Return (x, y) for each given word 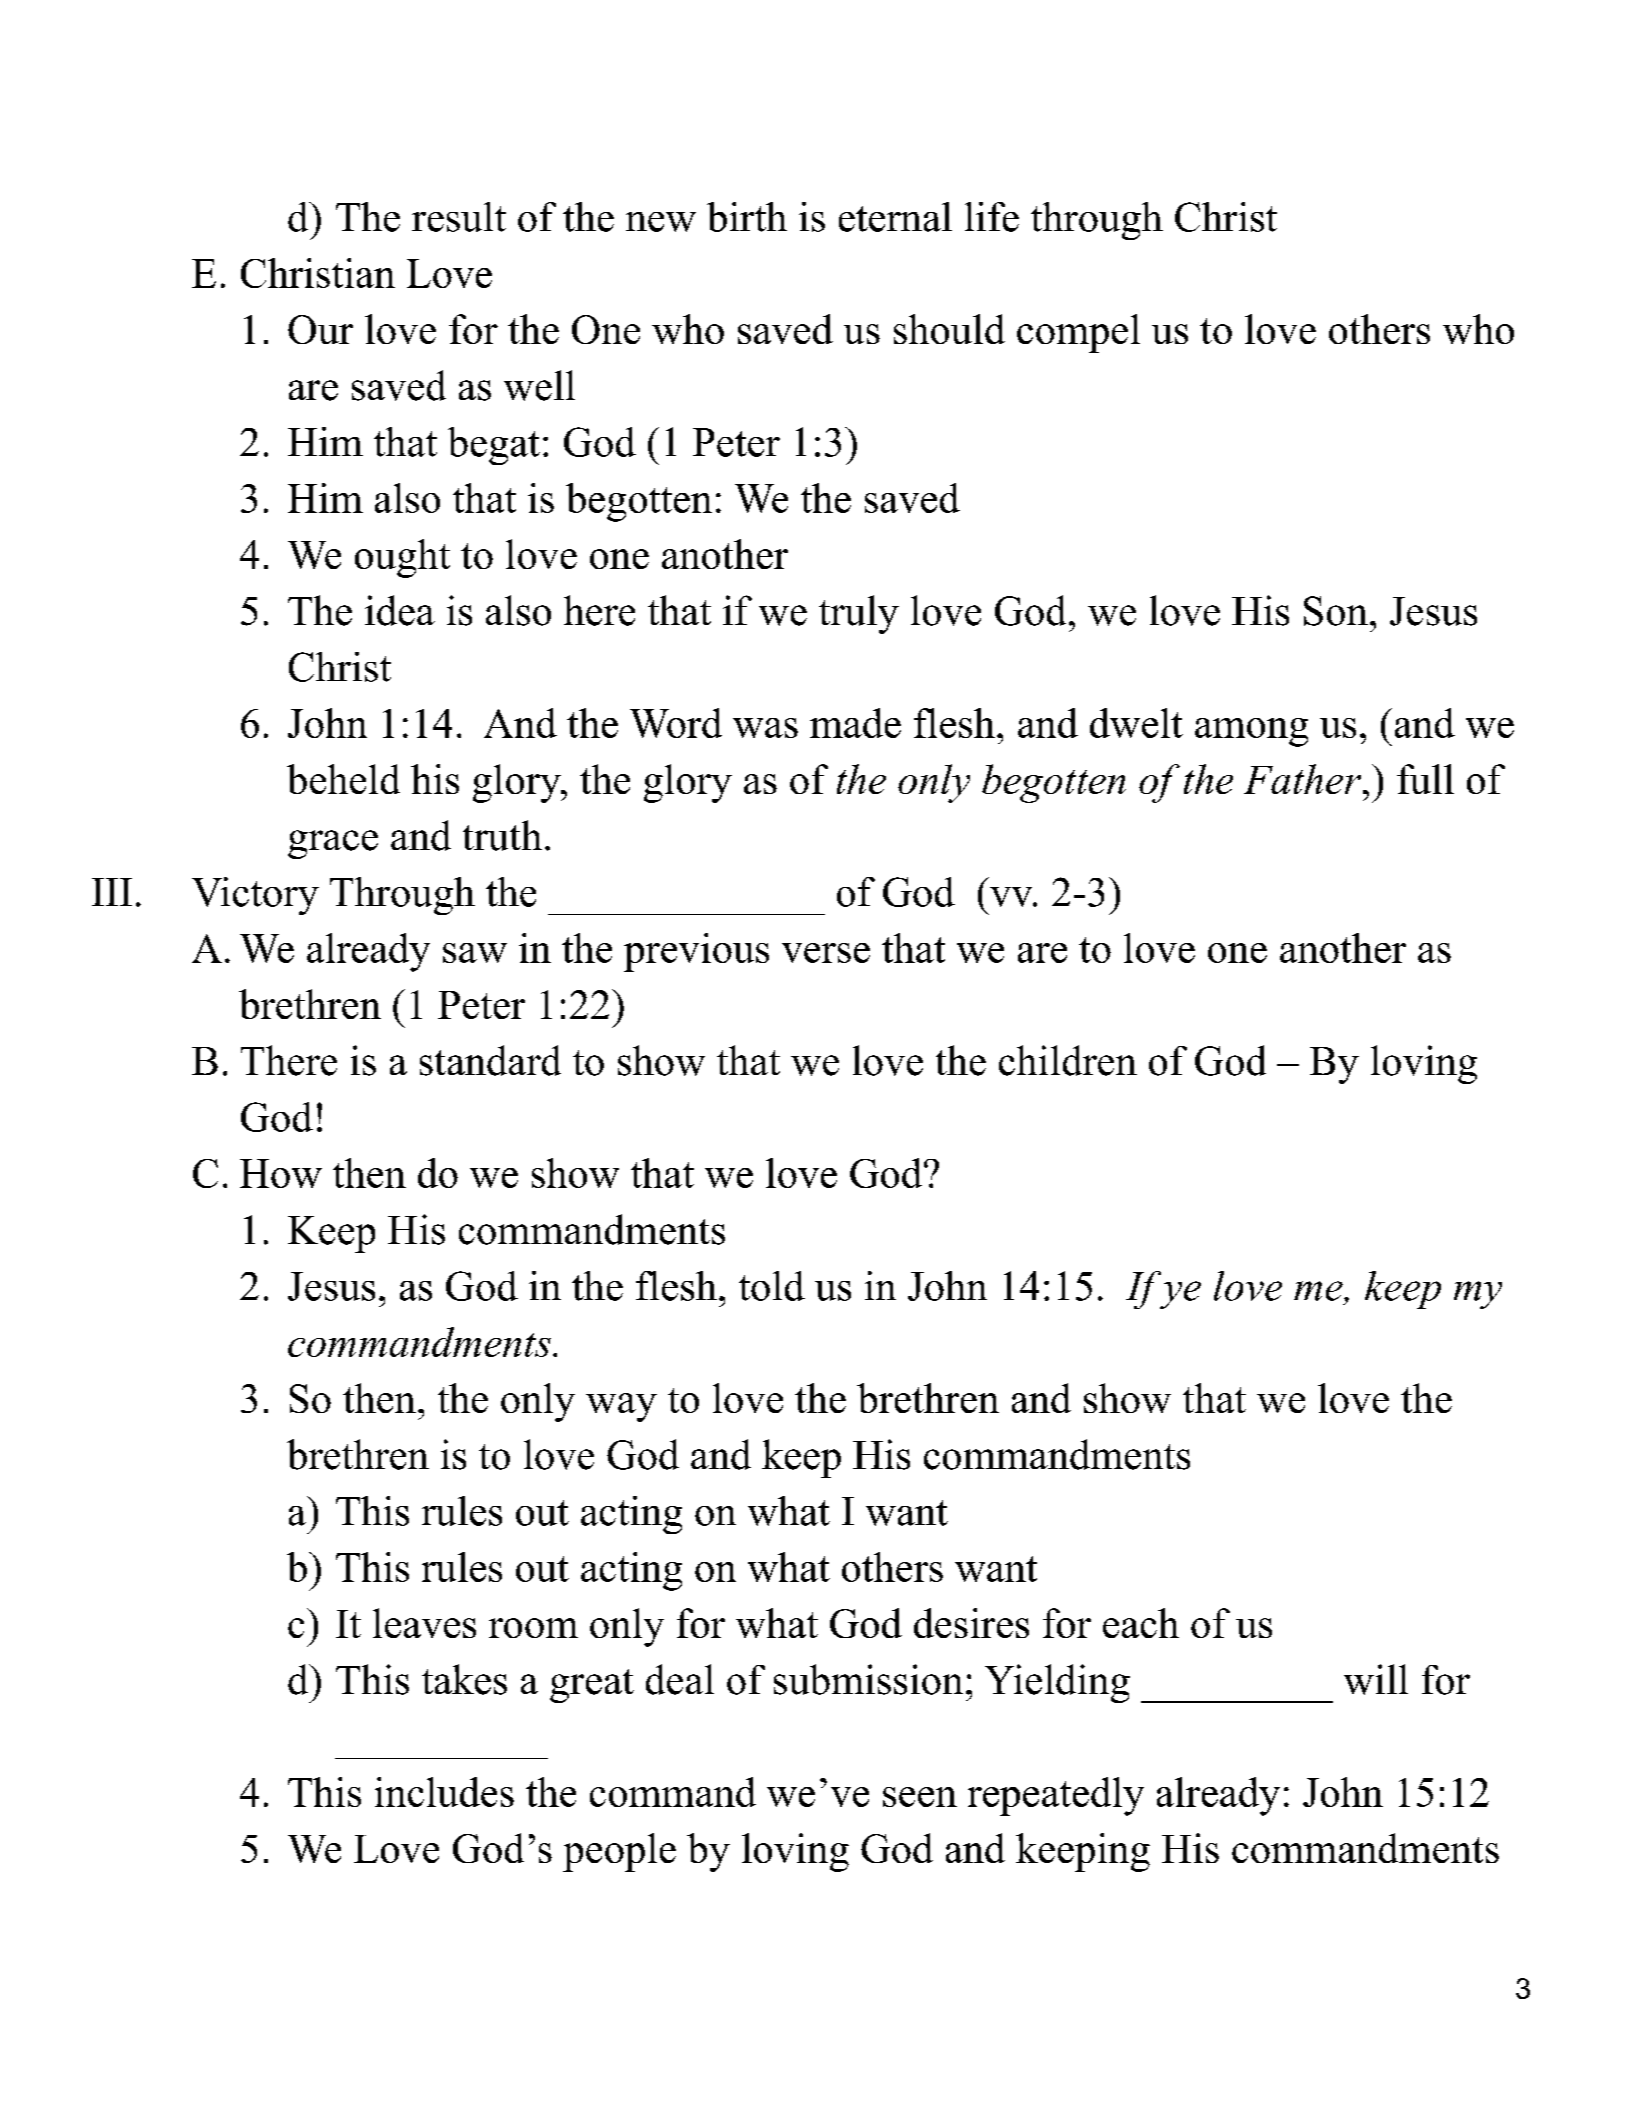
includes (444, 1792)
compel (1078, 333)
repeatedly (1056, 1796)
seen (920, 1797)
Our (320, 329)
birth (747, 217)
